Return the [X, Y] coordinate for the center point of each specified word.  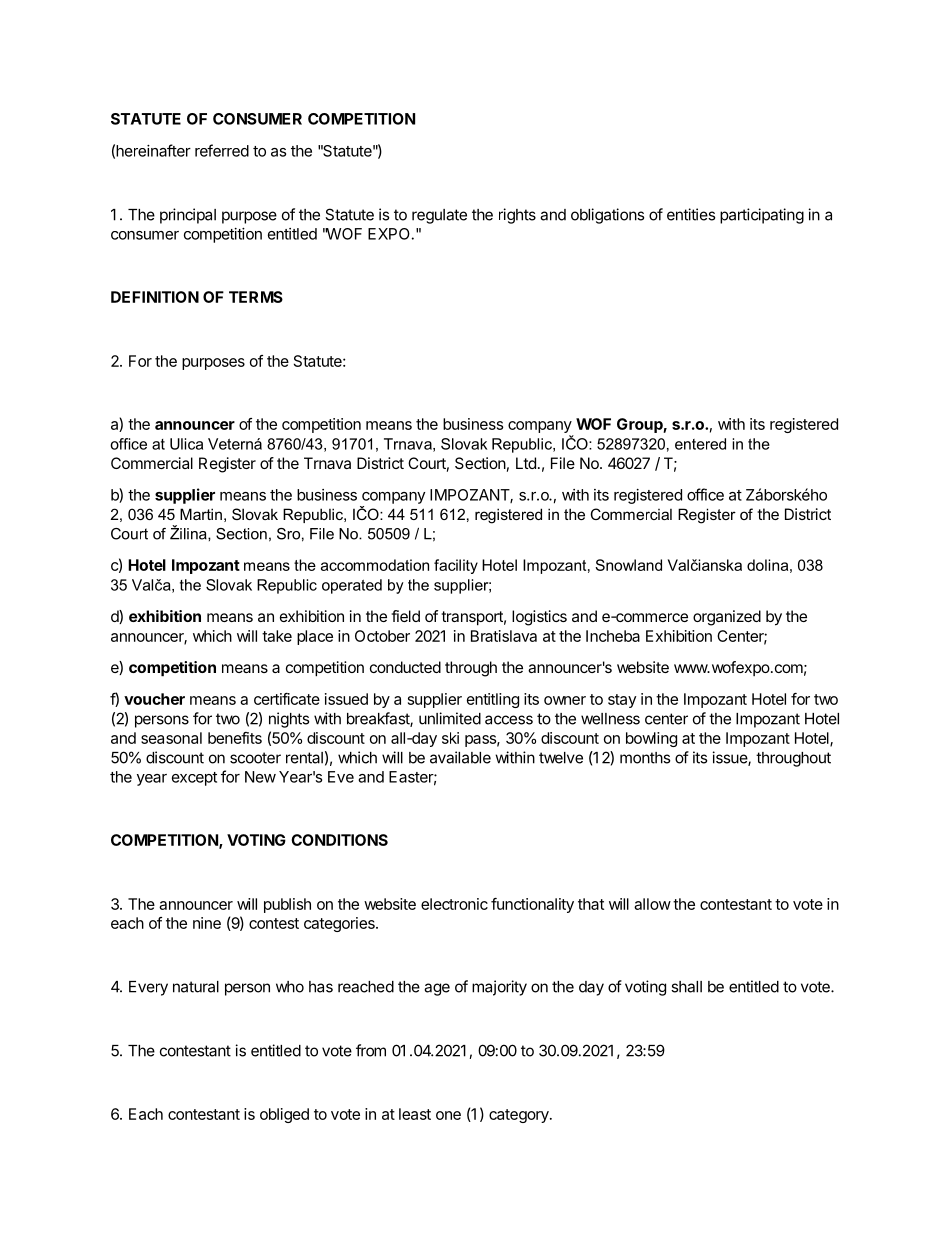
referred [222, 150]
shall [686, 987]
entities [691, 214]
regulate [439, 216]
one [448, 1115]
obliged [284, 1115]
